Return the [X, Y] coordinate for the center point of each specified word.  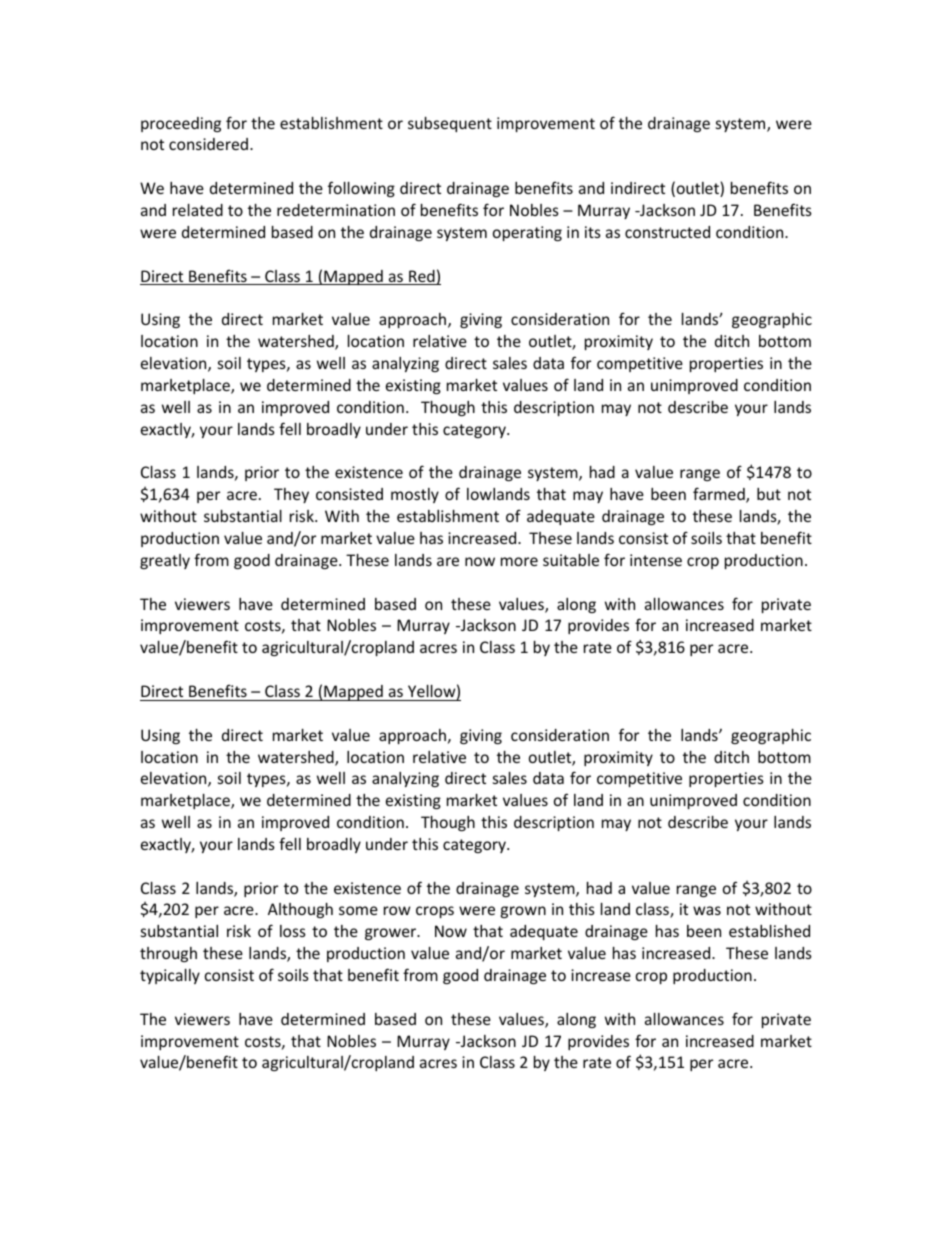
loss [293, 931]
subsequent [450, 124]
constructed [667, 232]
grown [523, 912]
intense [656, 560]
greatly [165, 561]
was [707, 910]
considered [210, 144]
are [448, 561]
